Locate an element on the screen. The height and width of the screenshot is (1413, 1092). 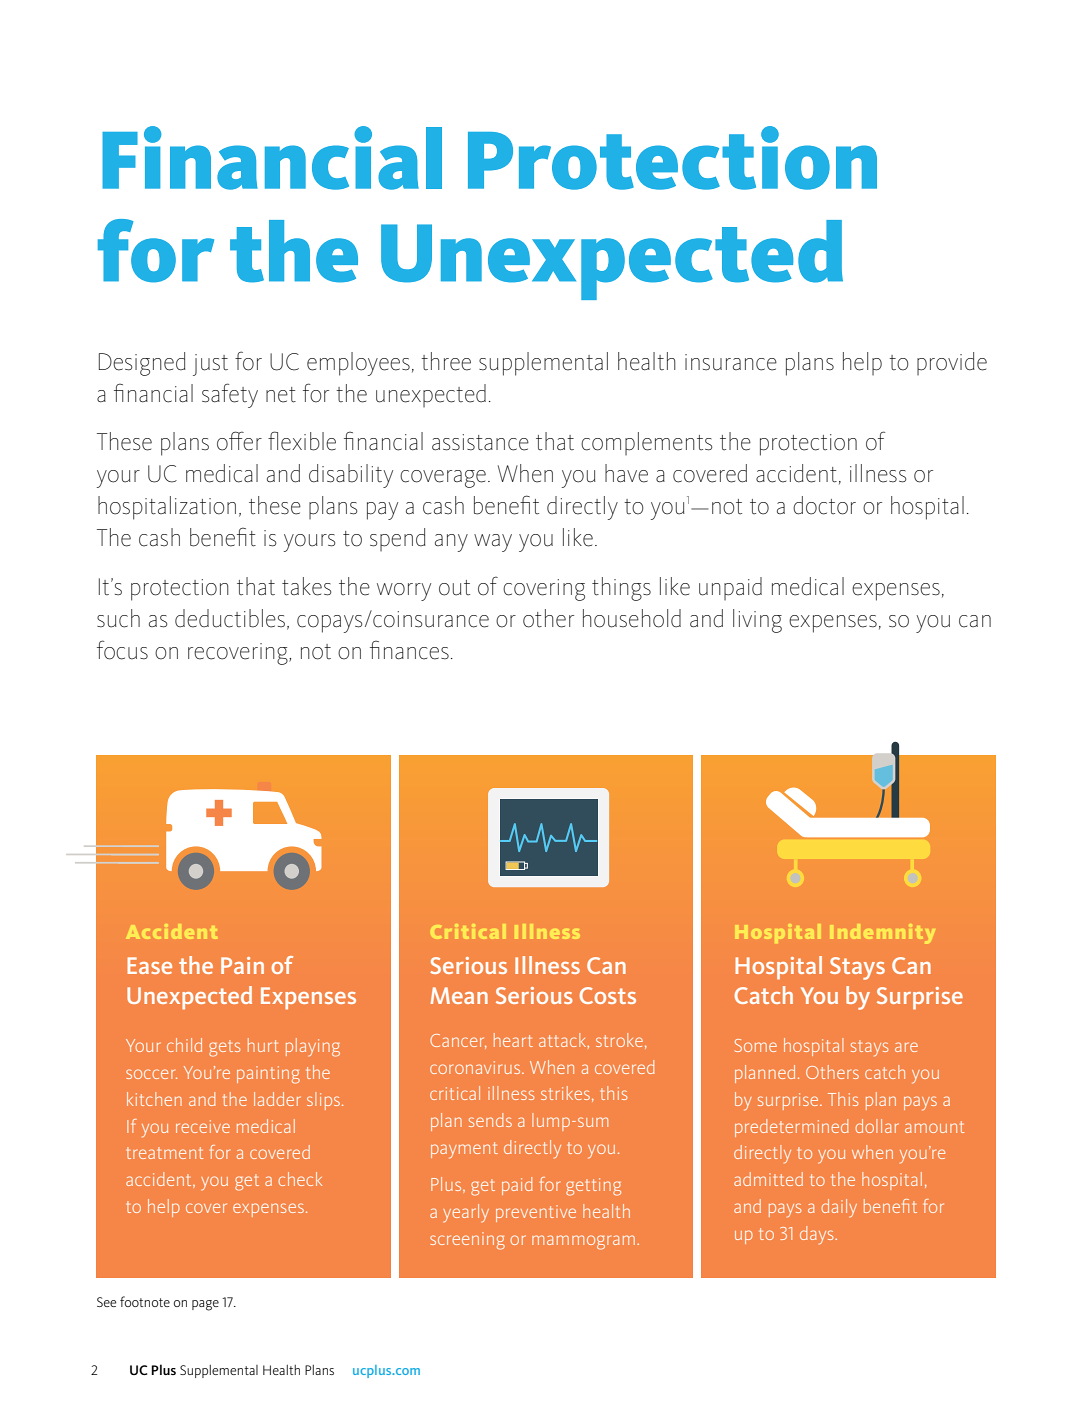
heart is located at coordinates (513, 1040).
